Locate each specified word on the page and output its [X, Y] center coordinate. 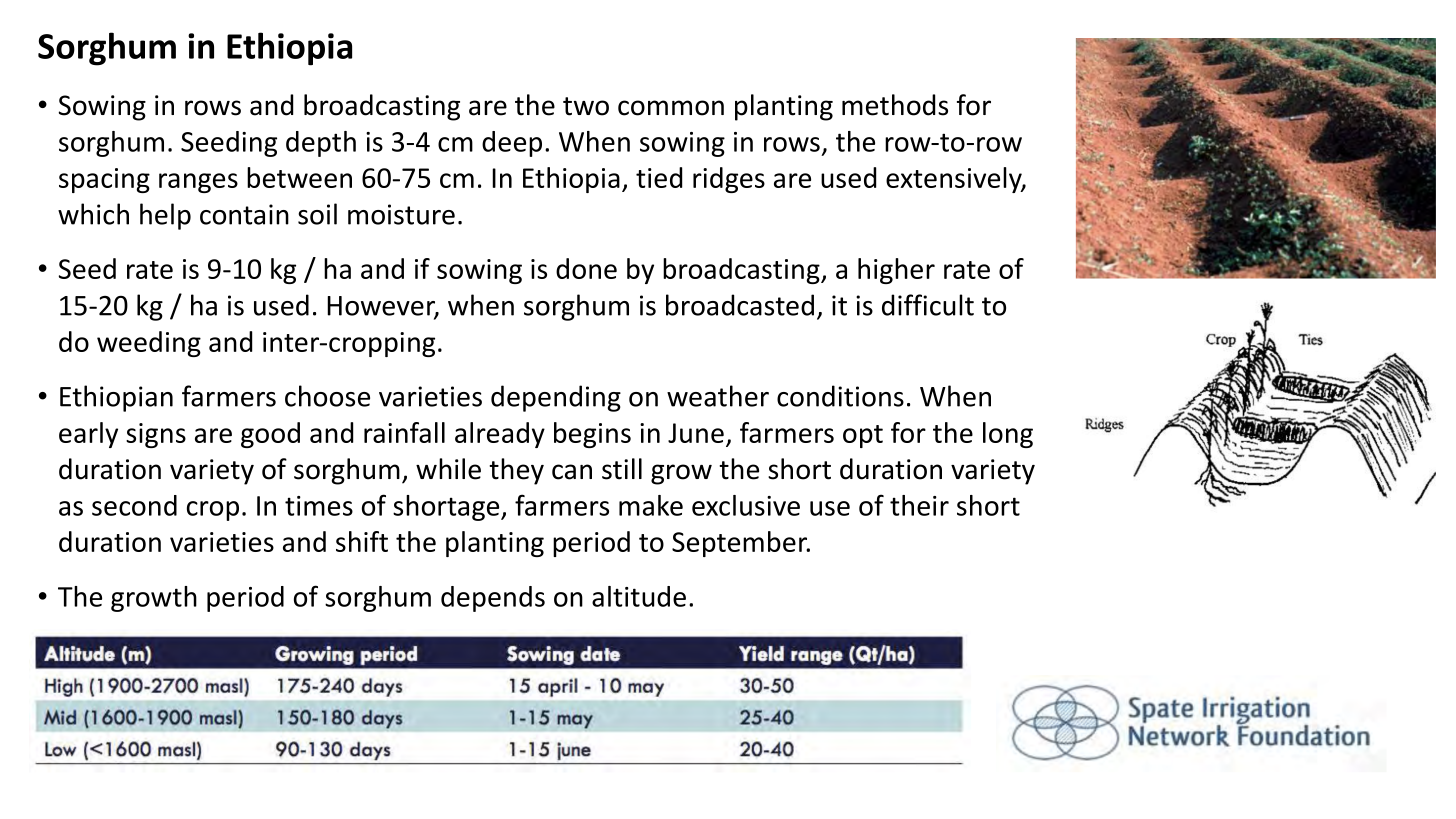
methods [895, 105]
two [586, 106]
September [741, 544]
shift [362, 541]
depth [321, 144]
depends [493, 599]
